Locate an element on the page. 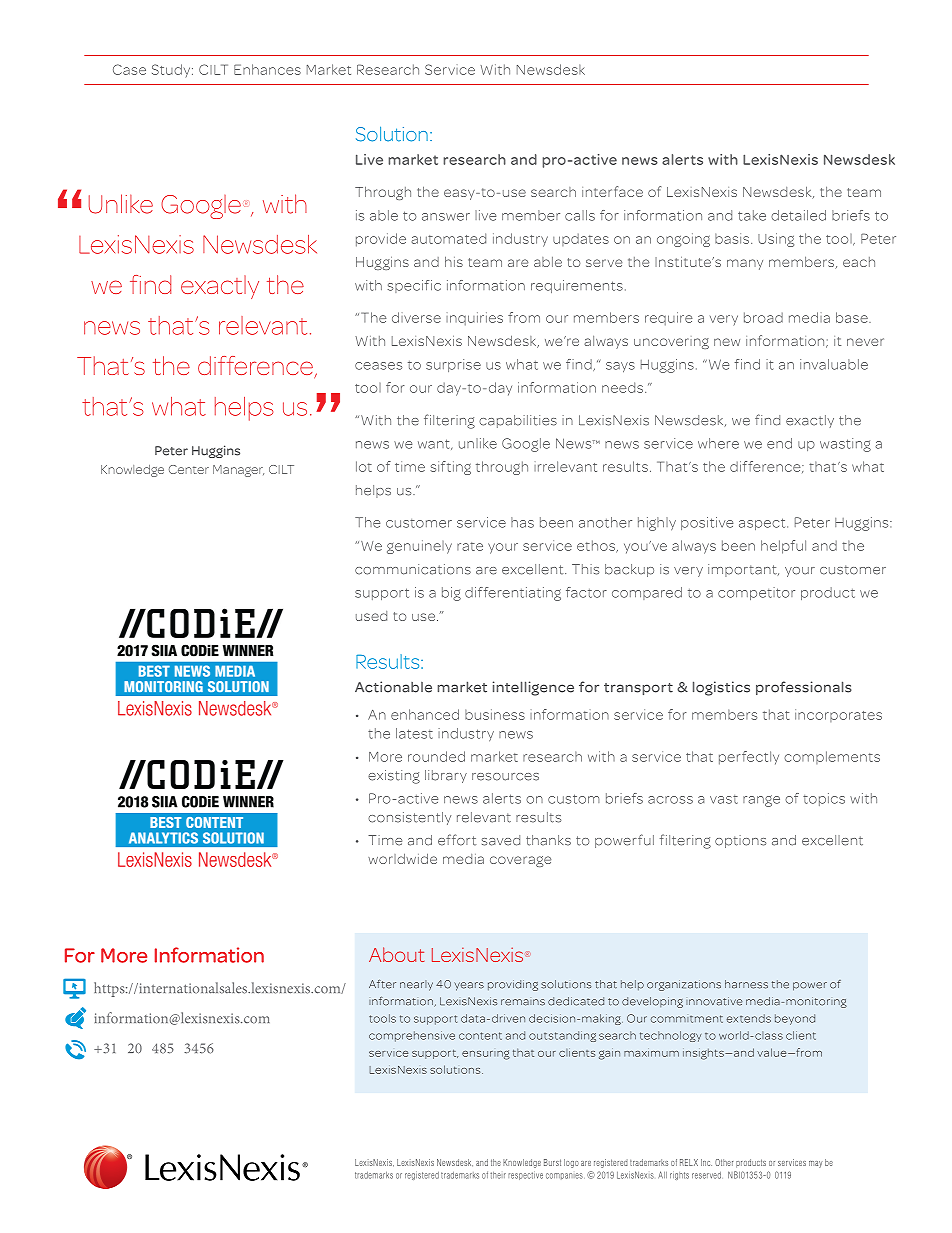 The image size is (952, 1233). Study is located at coordinates (172, 71).
